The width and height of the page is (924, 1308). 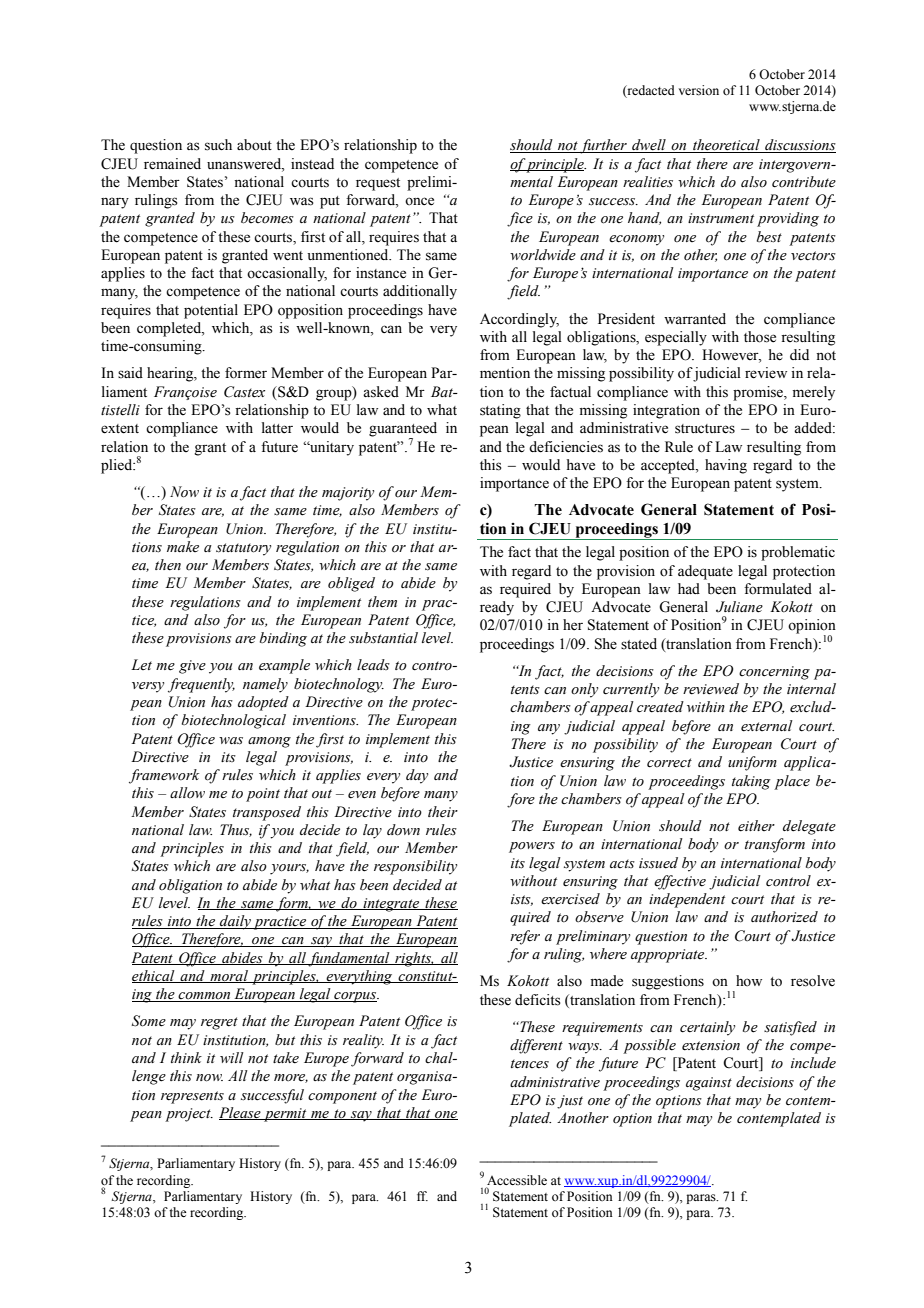 I want to click on such, so click(x=218, y=145).
